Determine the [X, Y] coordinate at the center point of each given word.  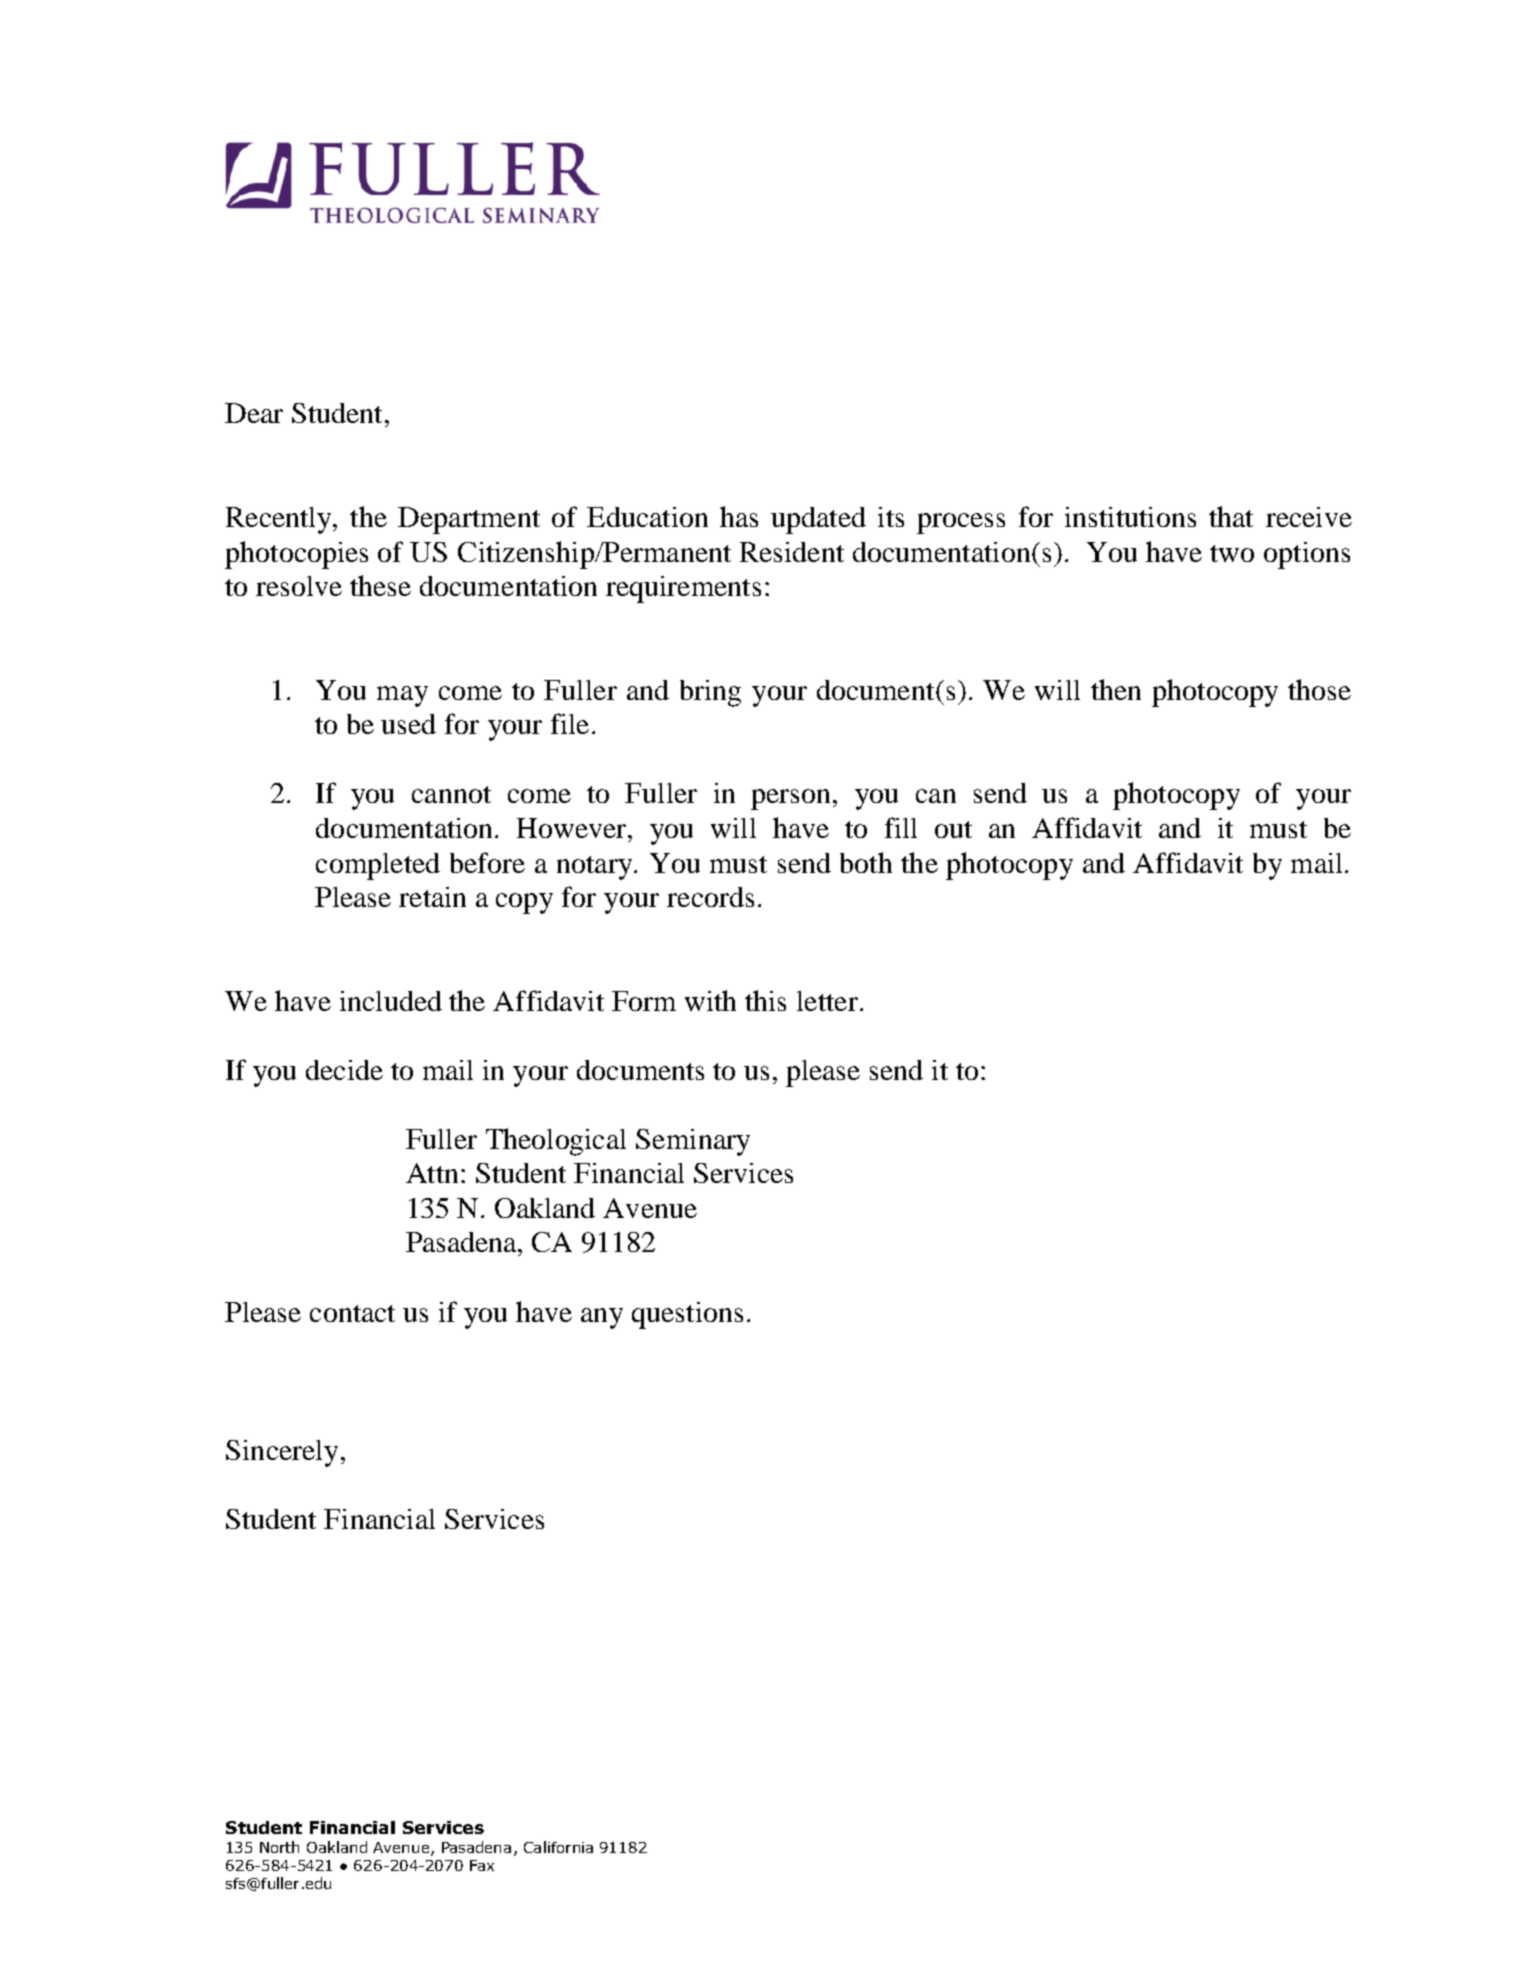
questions [687, 1315]
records [710, 897]
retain [432, 897]
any [602, 1318]
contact [352, 1313]
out [953, 829]
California [558, 1847]
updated [818, 520]
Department [469, 520]
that [1231, 516]
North [279, 1847]
